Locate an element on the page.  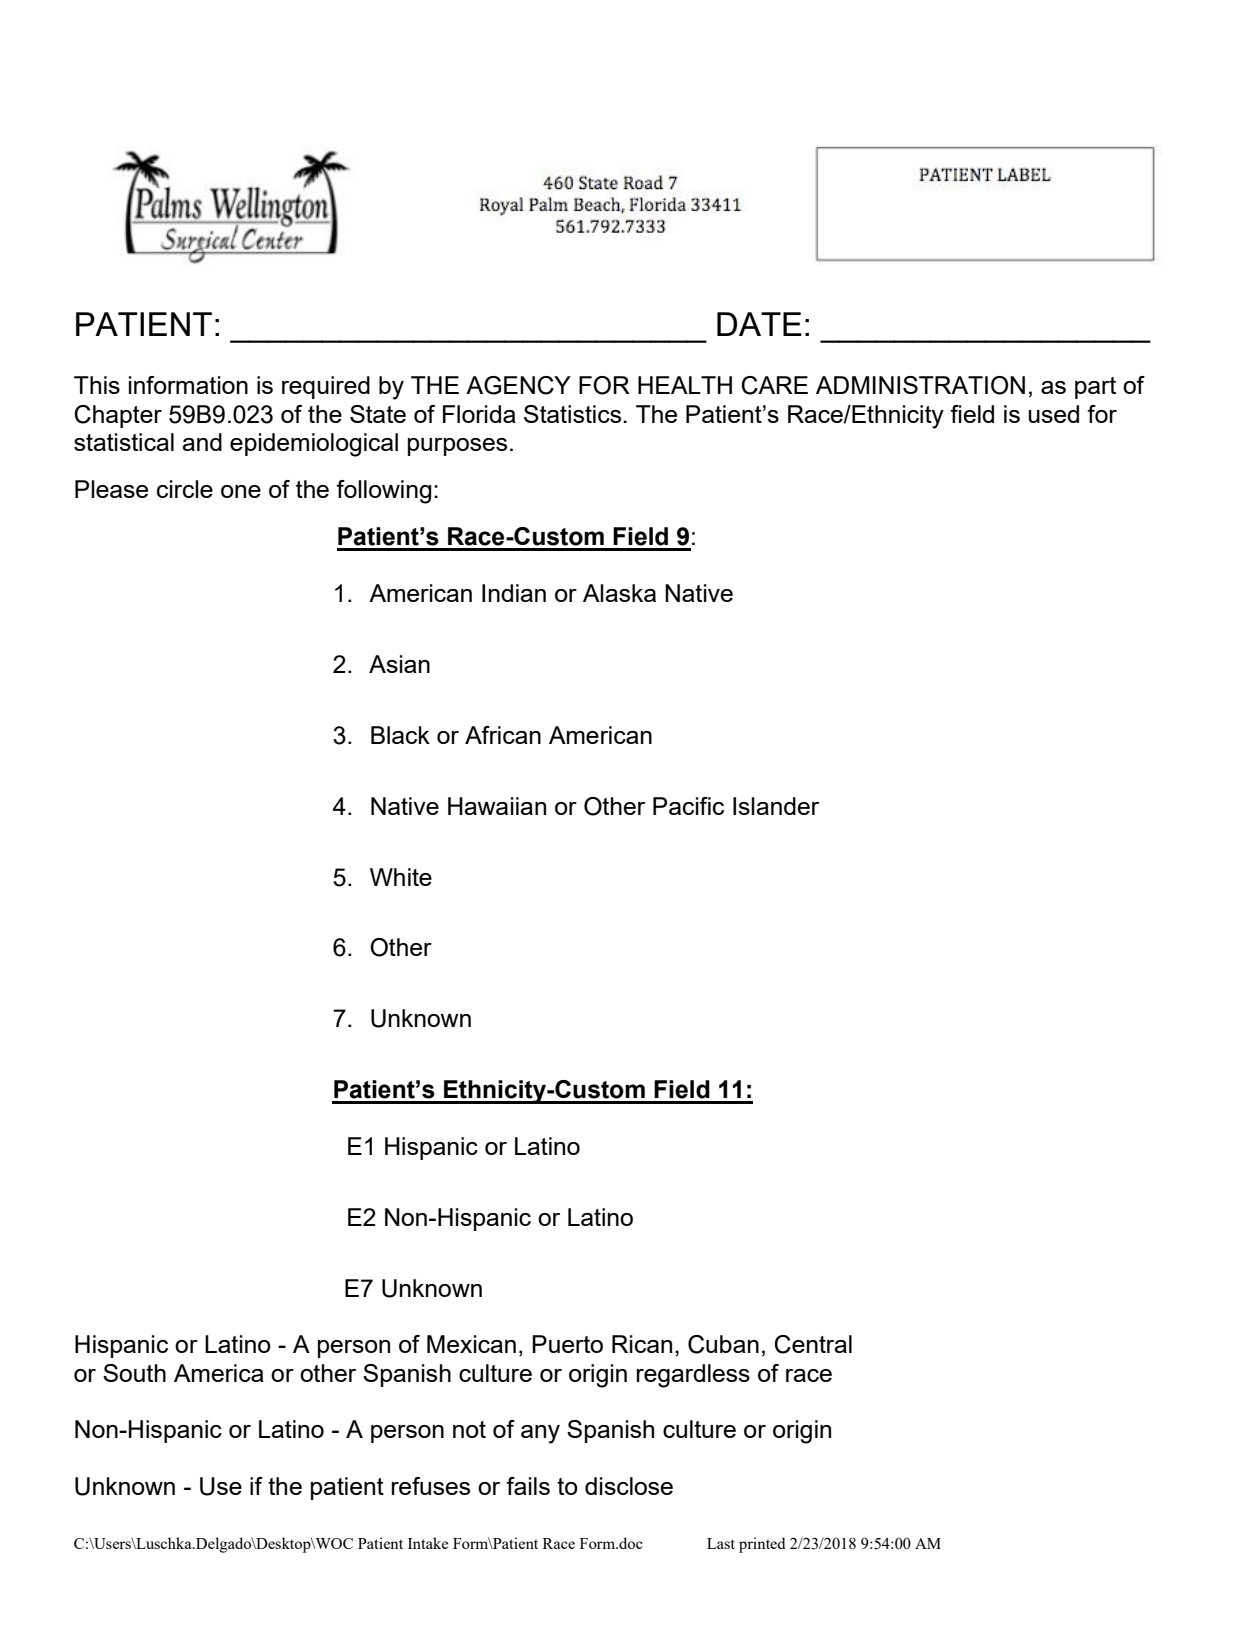
Islander is located at coordinates (776, 806).
